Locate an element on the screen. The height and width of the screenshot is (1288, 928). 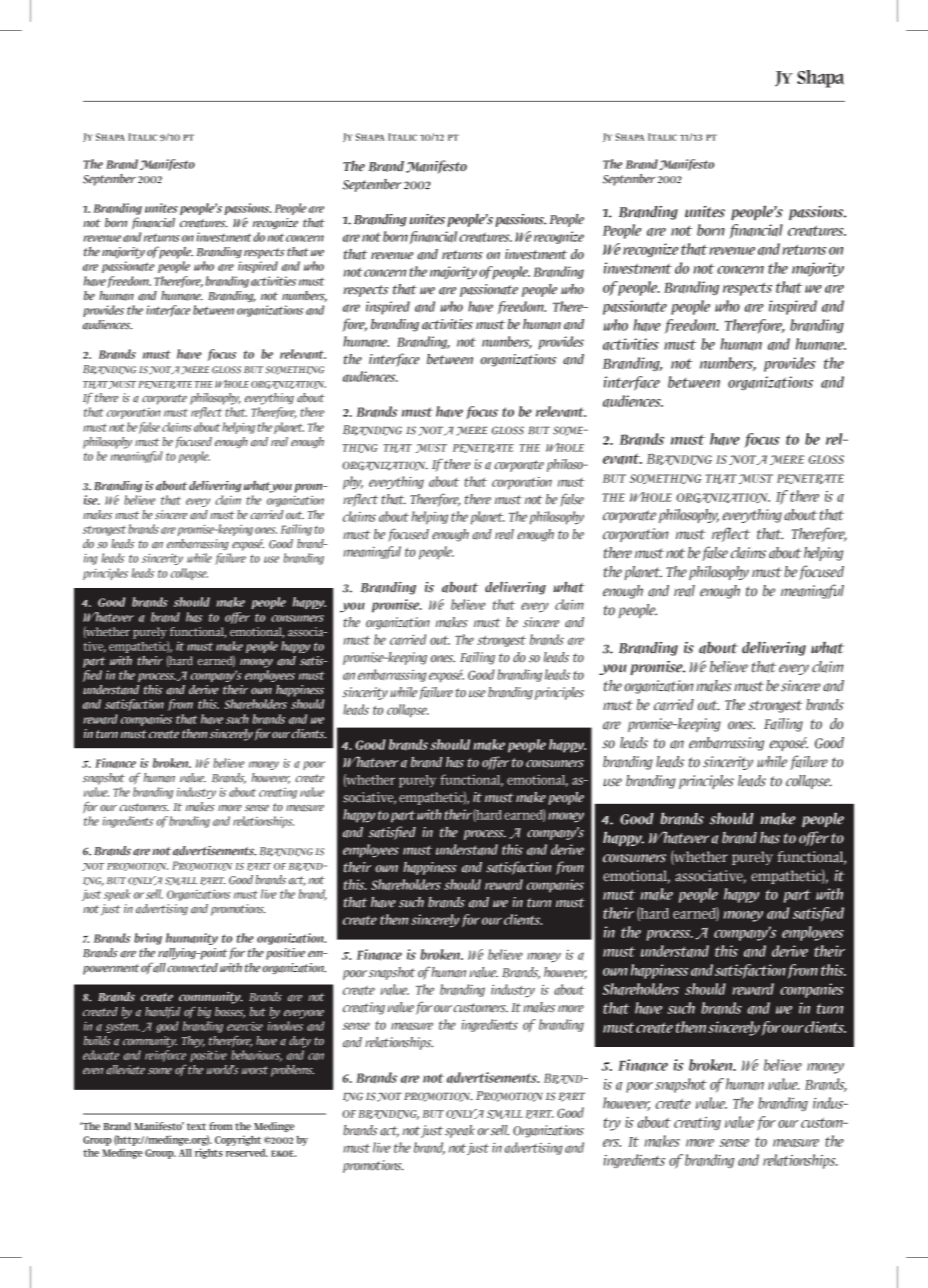
problems is located at coordinates (292, 1071).
